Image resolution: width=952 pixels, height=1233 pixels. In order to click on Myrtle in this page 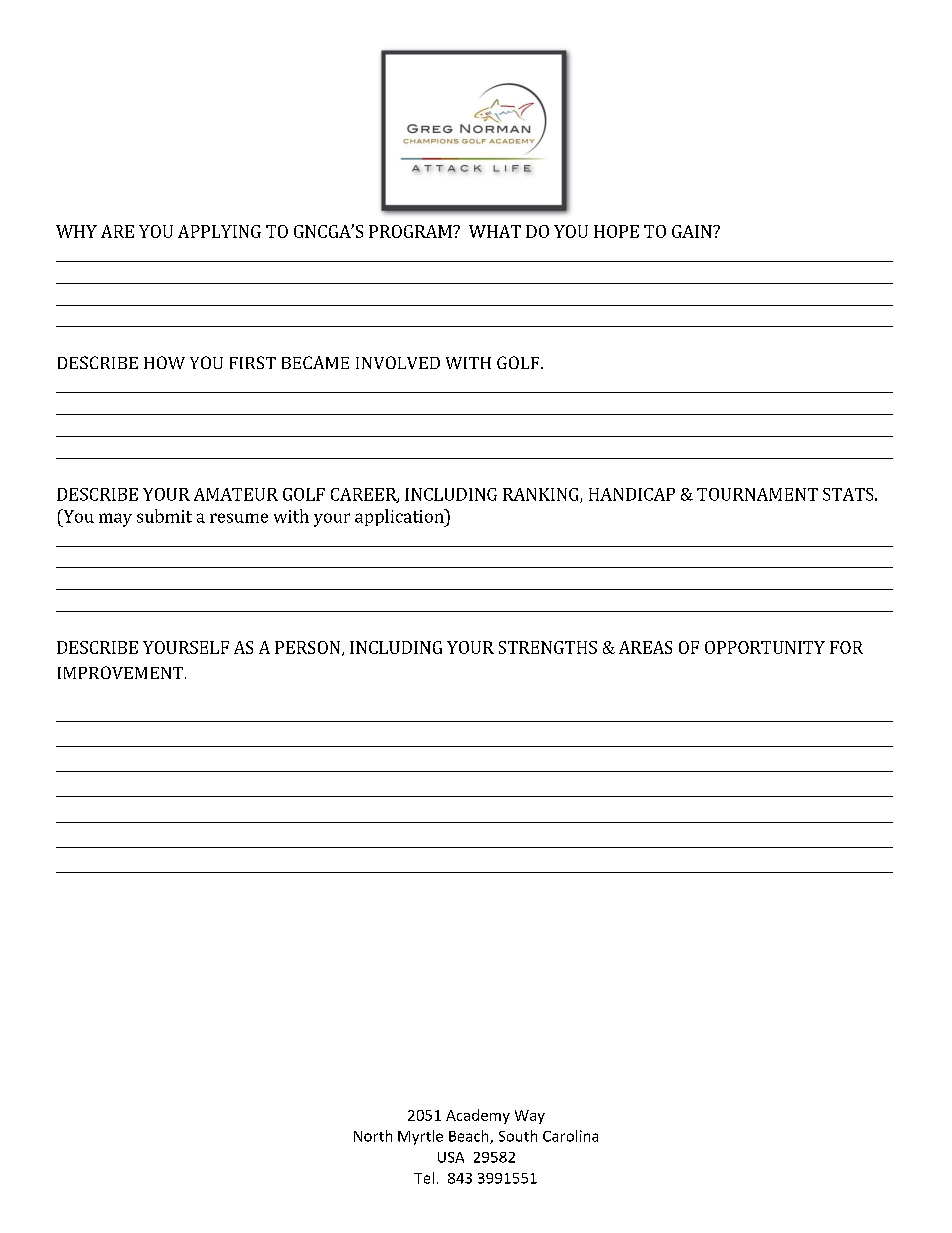, I will do `click(420, 1137)`.
